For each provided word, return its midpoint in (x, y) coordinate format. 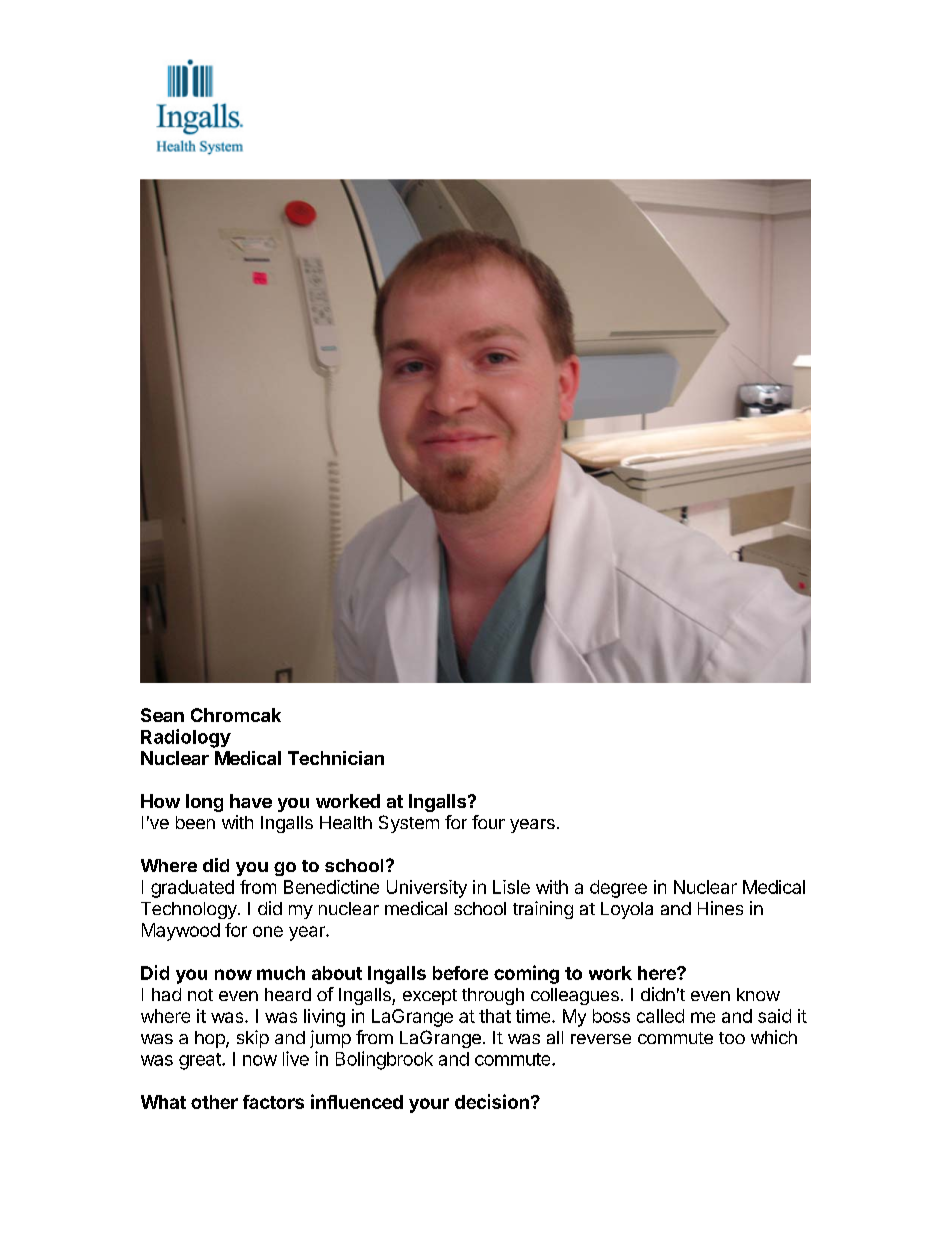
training (543, 910)
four (488, 822)
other (214, 1102)
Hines (720, 908)
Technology (190, 910)
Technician (336, 758)
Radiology (186, 738)
